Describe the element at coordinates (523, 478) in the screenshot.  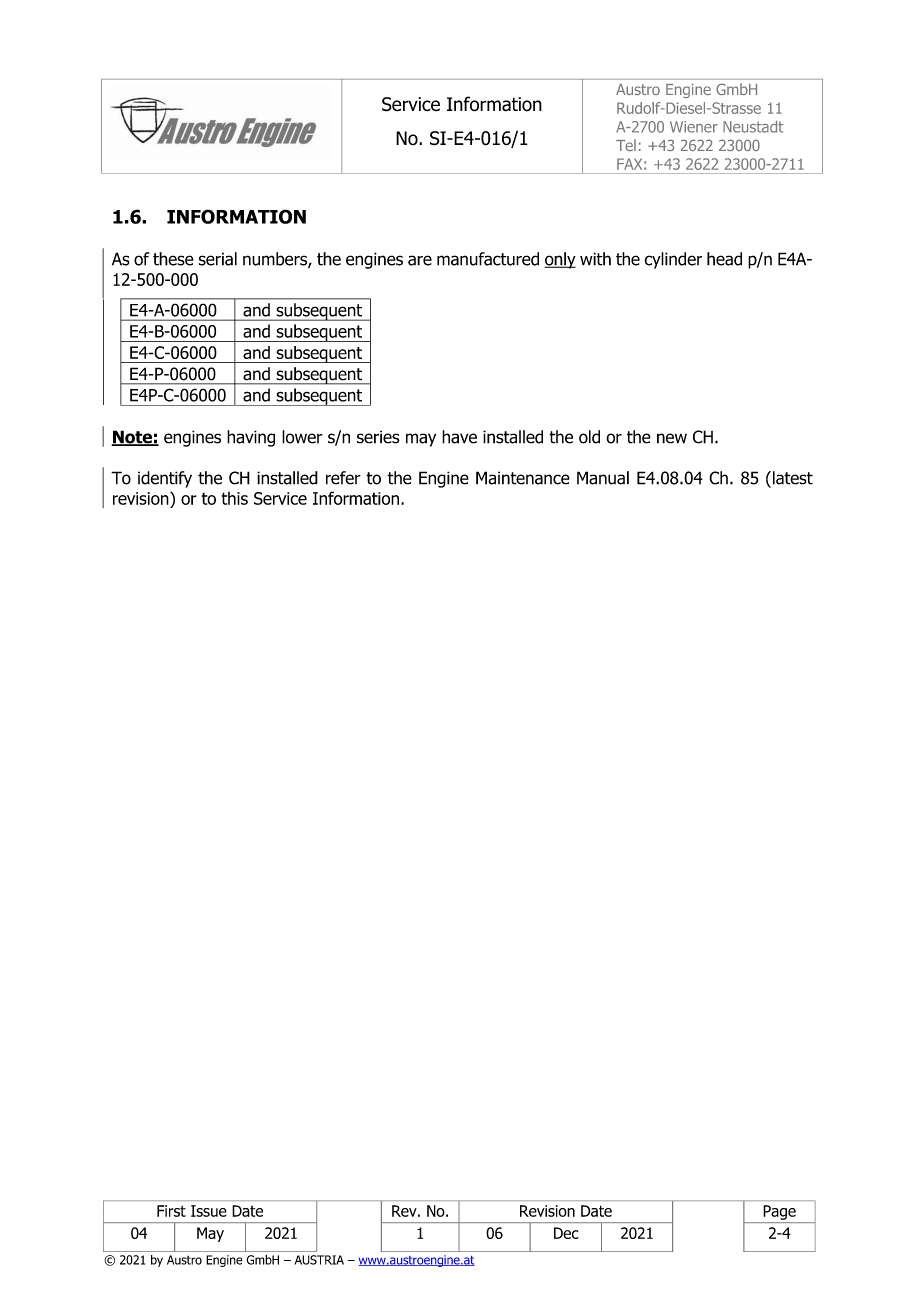
I see `Maintenance` at that location.
